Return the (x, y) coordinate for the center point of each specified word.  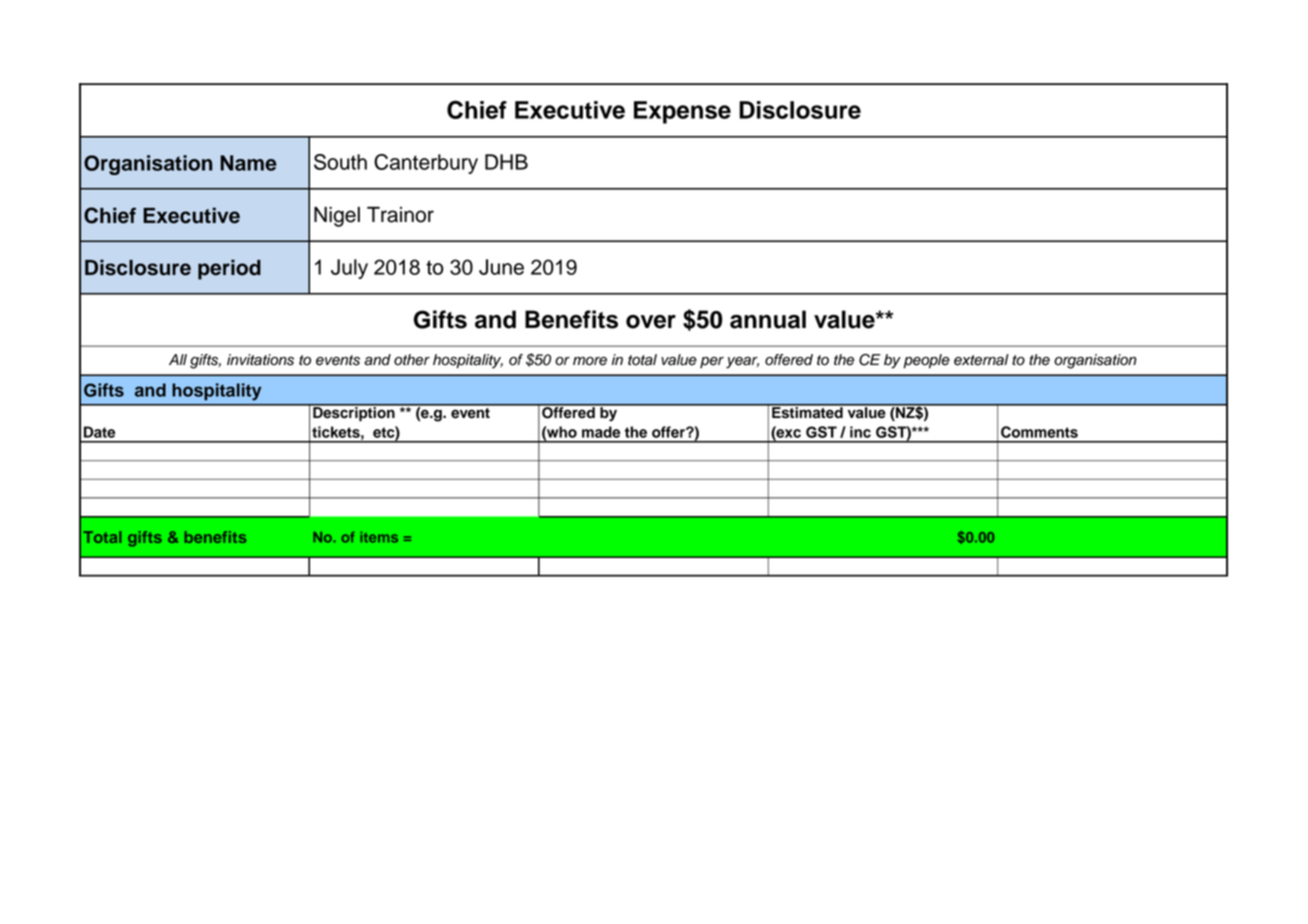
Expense (682, 112)
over (651, 322)
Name (248, 163)
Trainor (400, 215)
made (601, 432)
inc (860, 432)
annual (768, 319)
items (379, 537)
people (926, 361)
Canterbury (426, 164)
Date (99, 432)
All (178, 359)
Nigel (337, 217)
